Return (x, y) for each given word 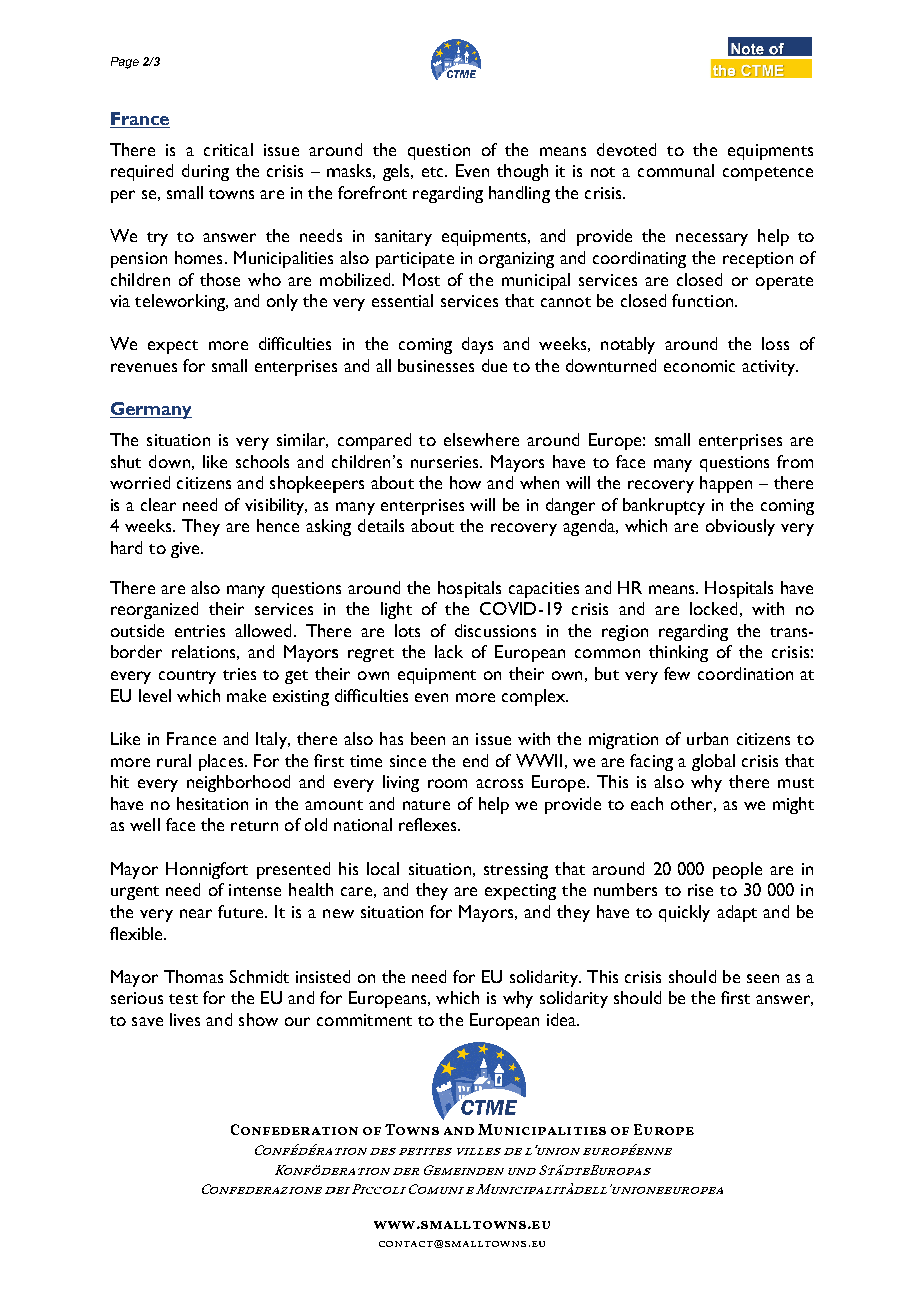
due (494, 365)
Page (125, 63)
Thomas (193, 976)
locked (713, 608)
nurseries (446, 462)
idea (563, 1019)
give (186, 550)
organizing (516, 260)
